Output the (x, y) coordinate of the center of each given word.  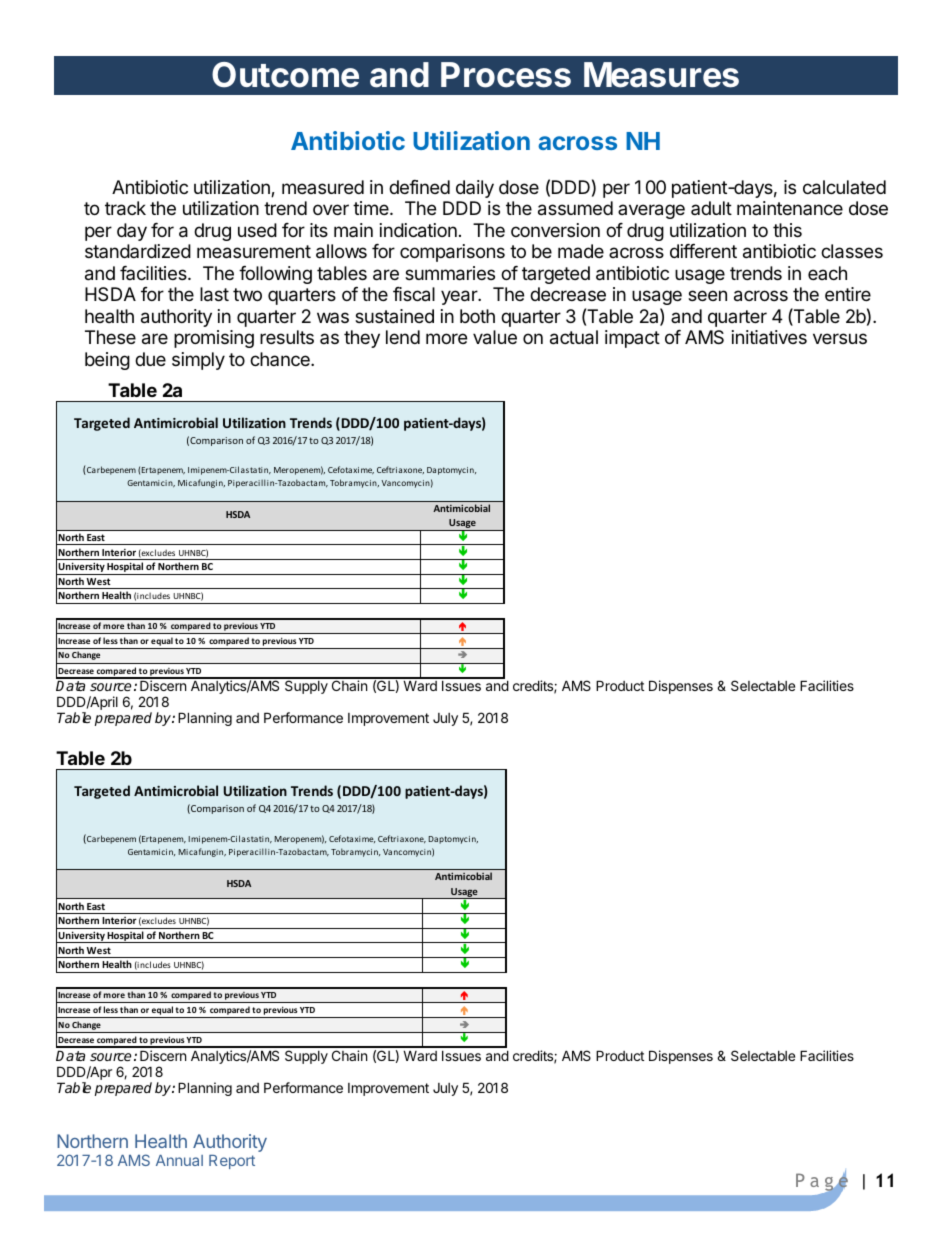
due (150, 359)
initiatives (769, 337)
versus (840, 338)
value (495, 337)
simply (198, 361)
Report (232, 1162)
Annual (179, 1160)
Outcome (285, 75)
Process (506, 75)
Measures (661, 75)
